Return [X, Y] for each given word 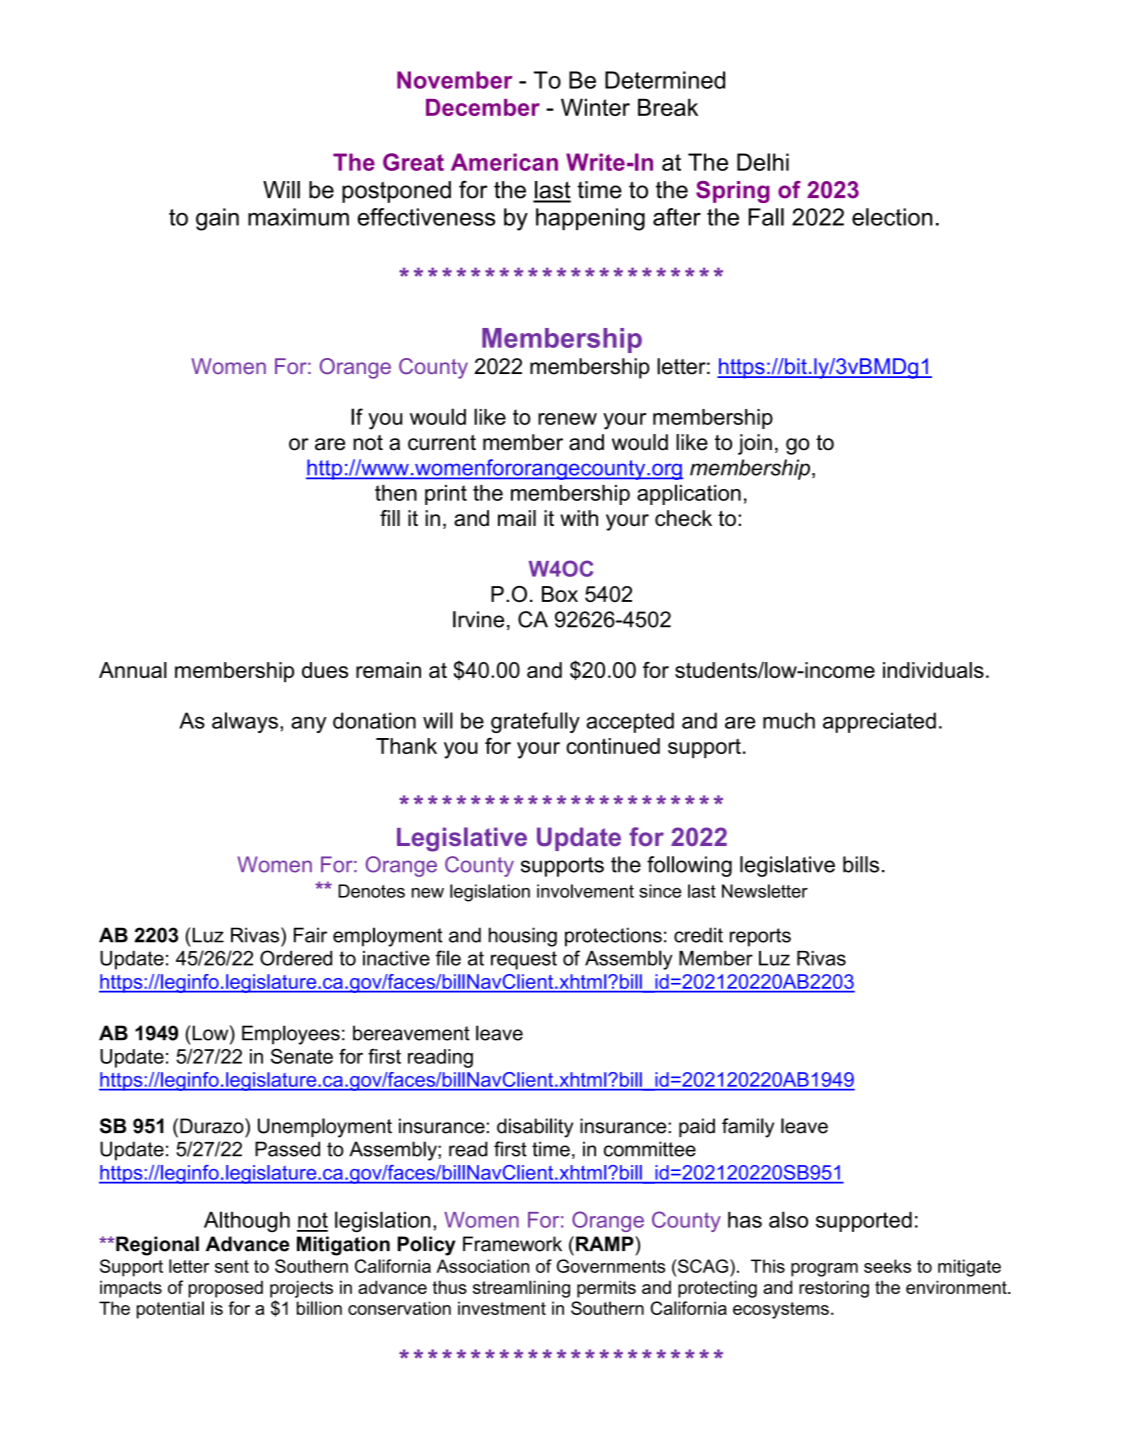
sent [232, 1266]
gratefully [535, 722]
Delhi [763, 162]
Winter [595, 107]
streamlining [521, 1289]
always [245, 722]
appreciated [879, 722]
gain [217, 219]
